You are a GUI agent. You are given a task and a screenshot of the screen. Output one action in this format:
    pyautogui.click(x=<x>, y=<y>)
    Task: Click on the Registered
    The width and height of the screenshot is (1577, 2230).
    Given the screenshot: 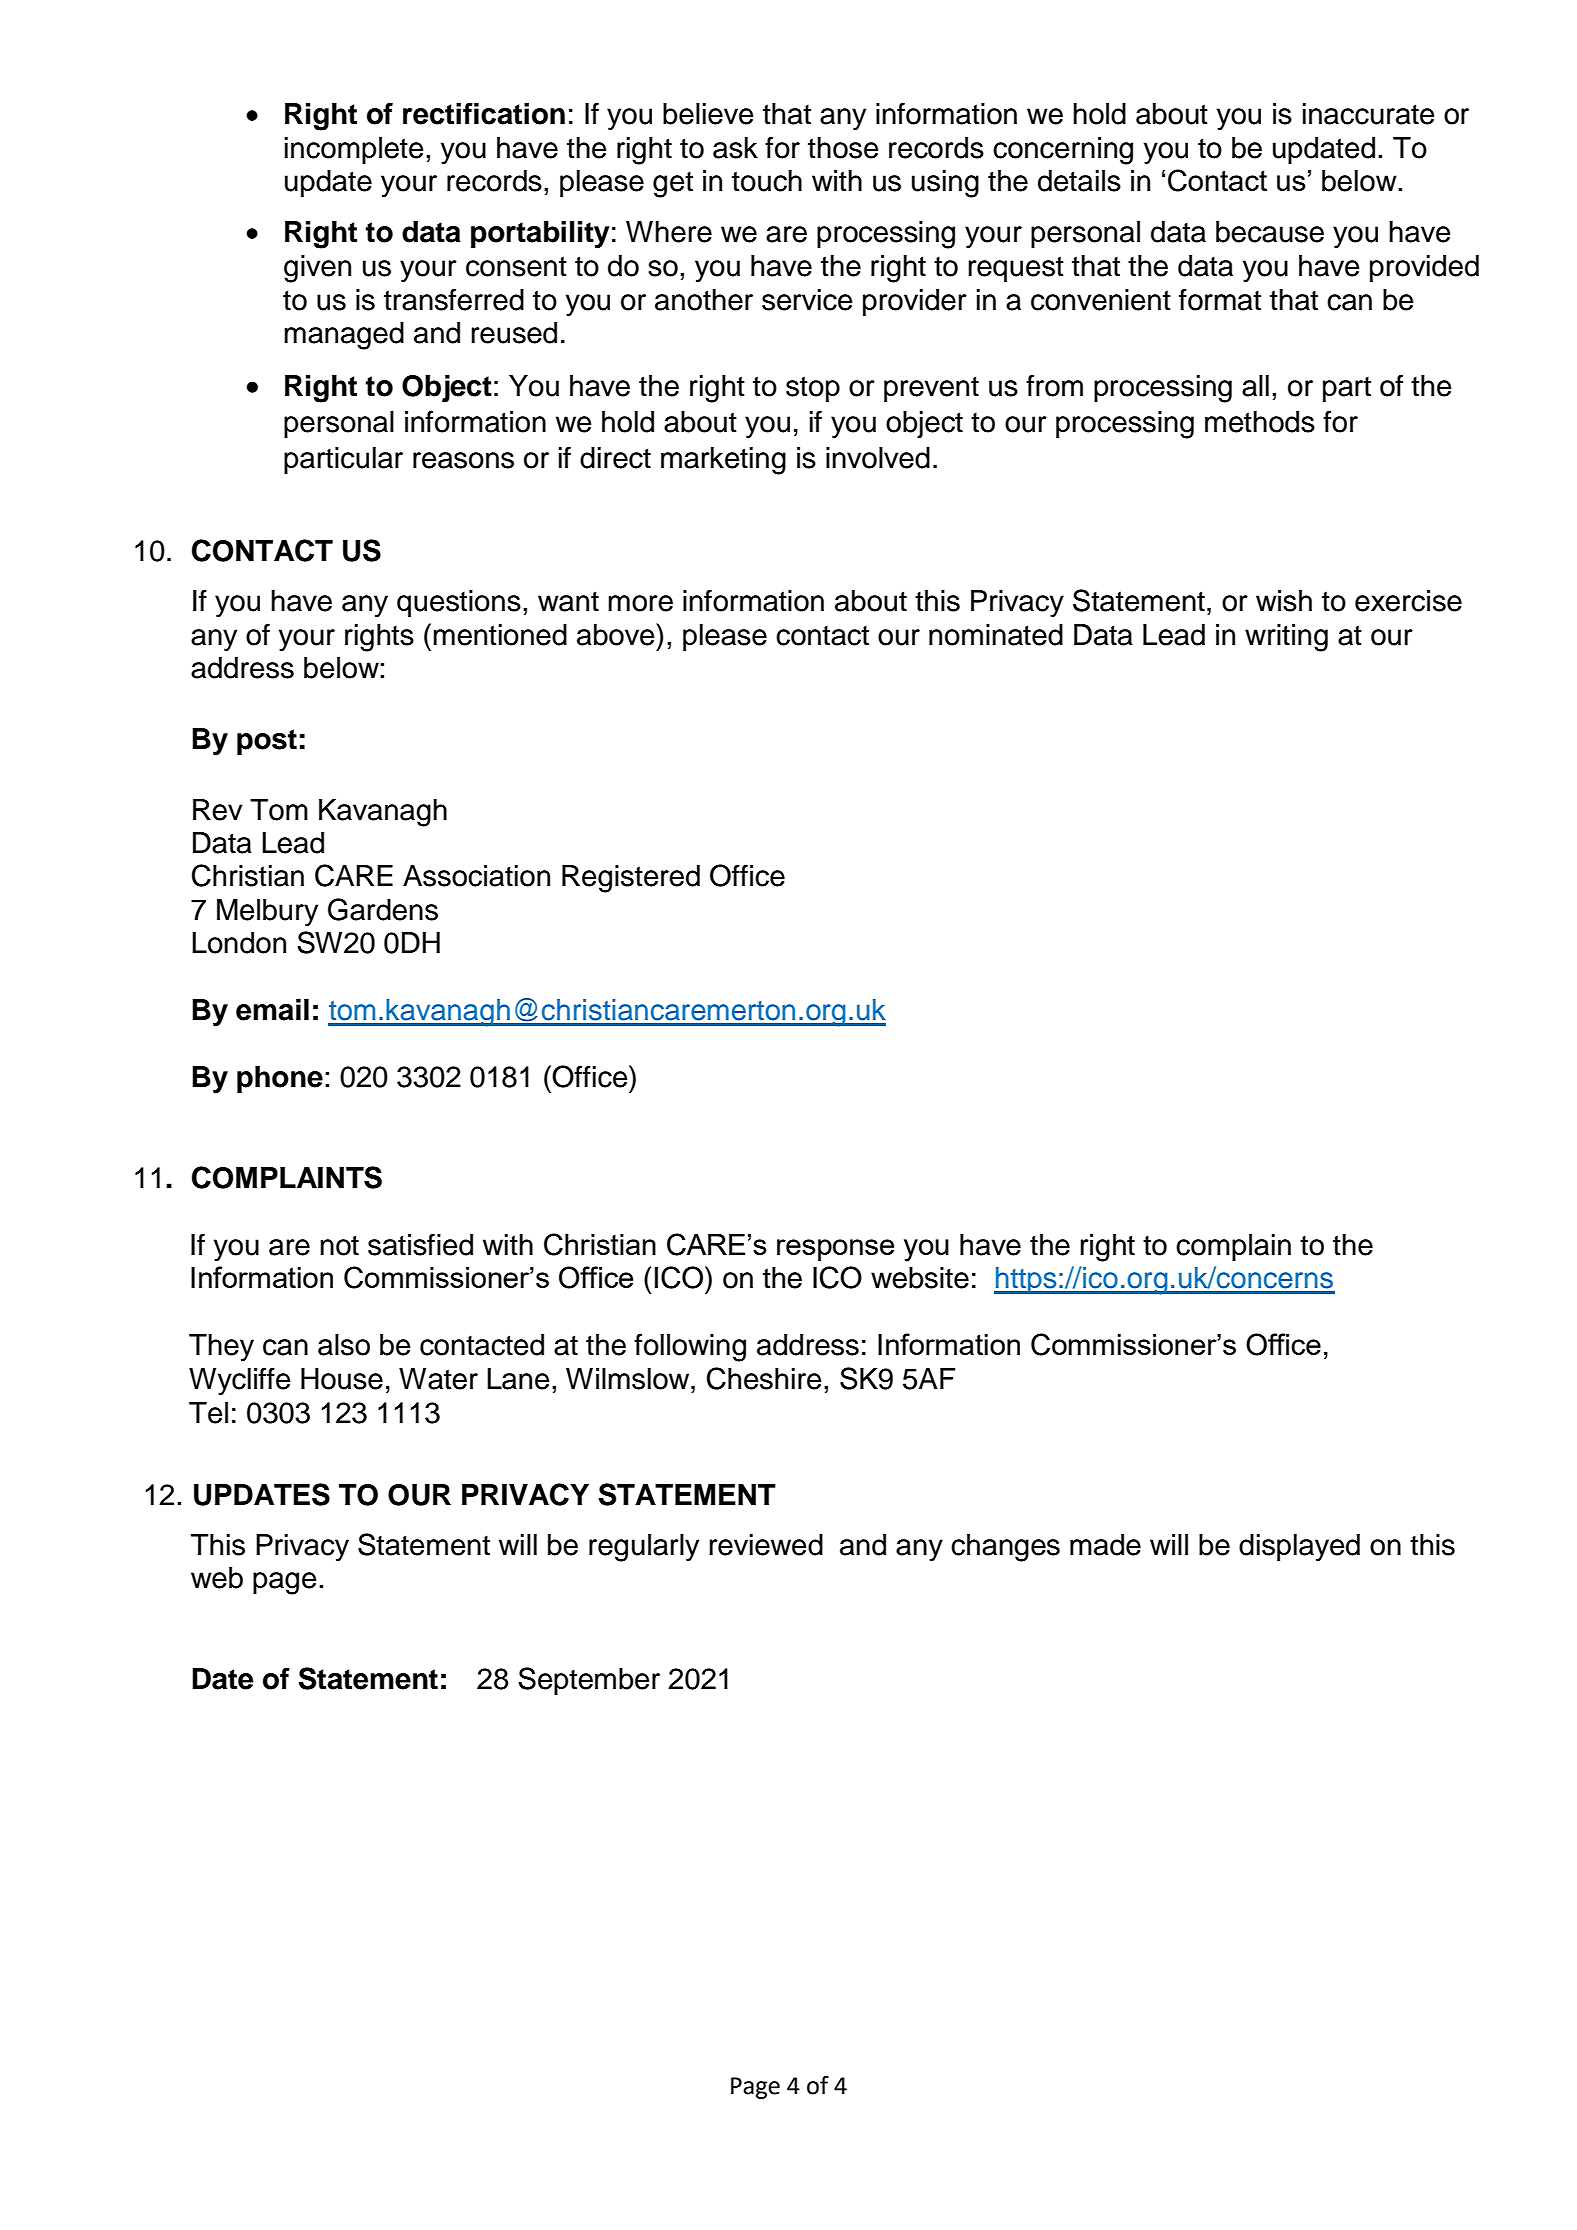 What is the action you would take?
    pyautogui.click(x=631, y=879)
